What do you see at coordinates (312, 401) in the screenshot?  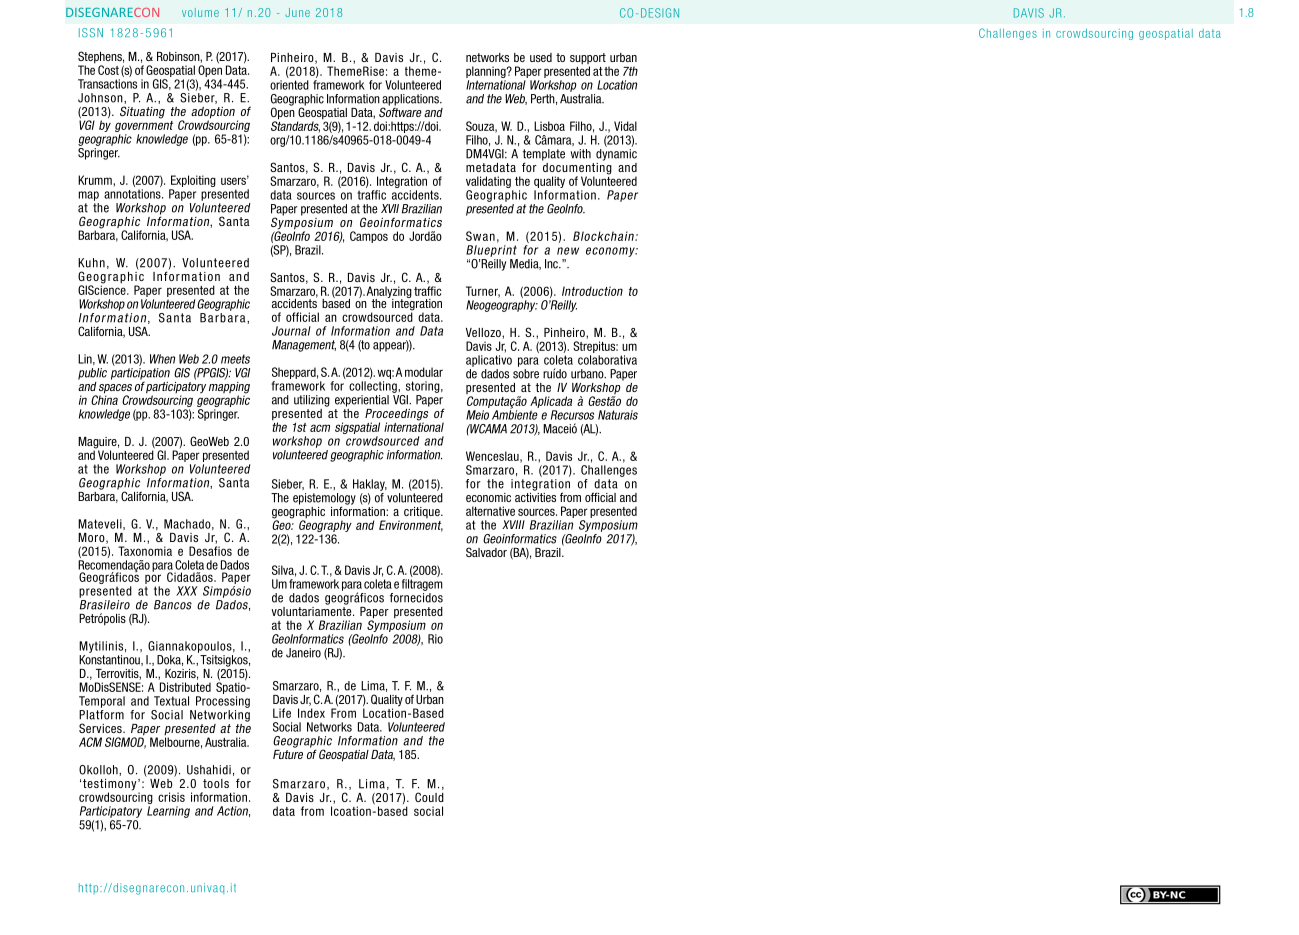 I see `utilizing` at bounding box center [312, 401].
